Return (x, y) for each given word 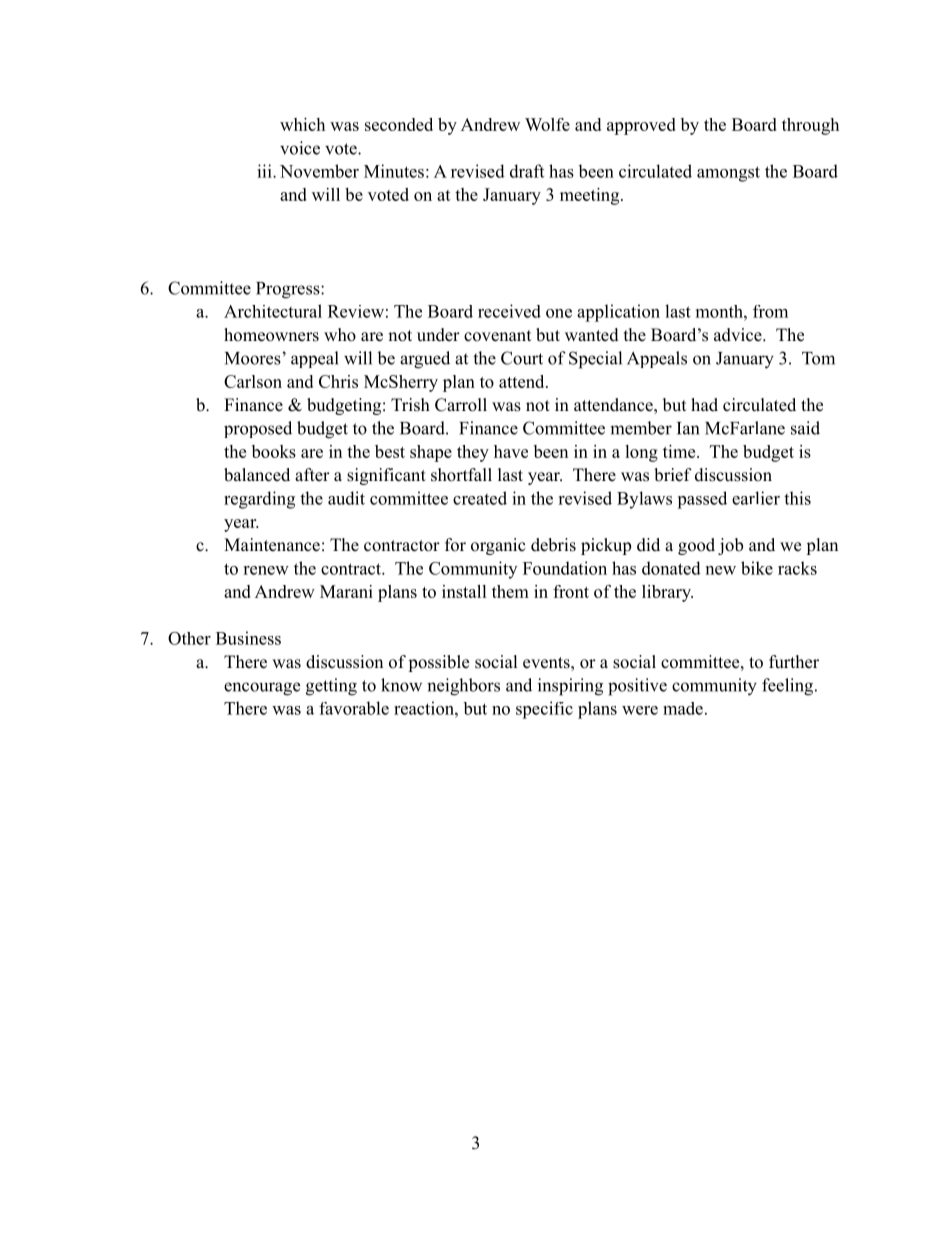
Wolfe (547, 124)
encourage (262, 689)
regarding (259, 500)
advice (739, 335)
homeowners (271, 335)
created (480, 498)
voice (300, 148)
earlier (756, 498)
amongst (728, 174)
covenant (497, 336)
